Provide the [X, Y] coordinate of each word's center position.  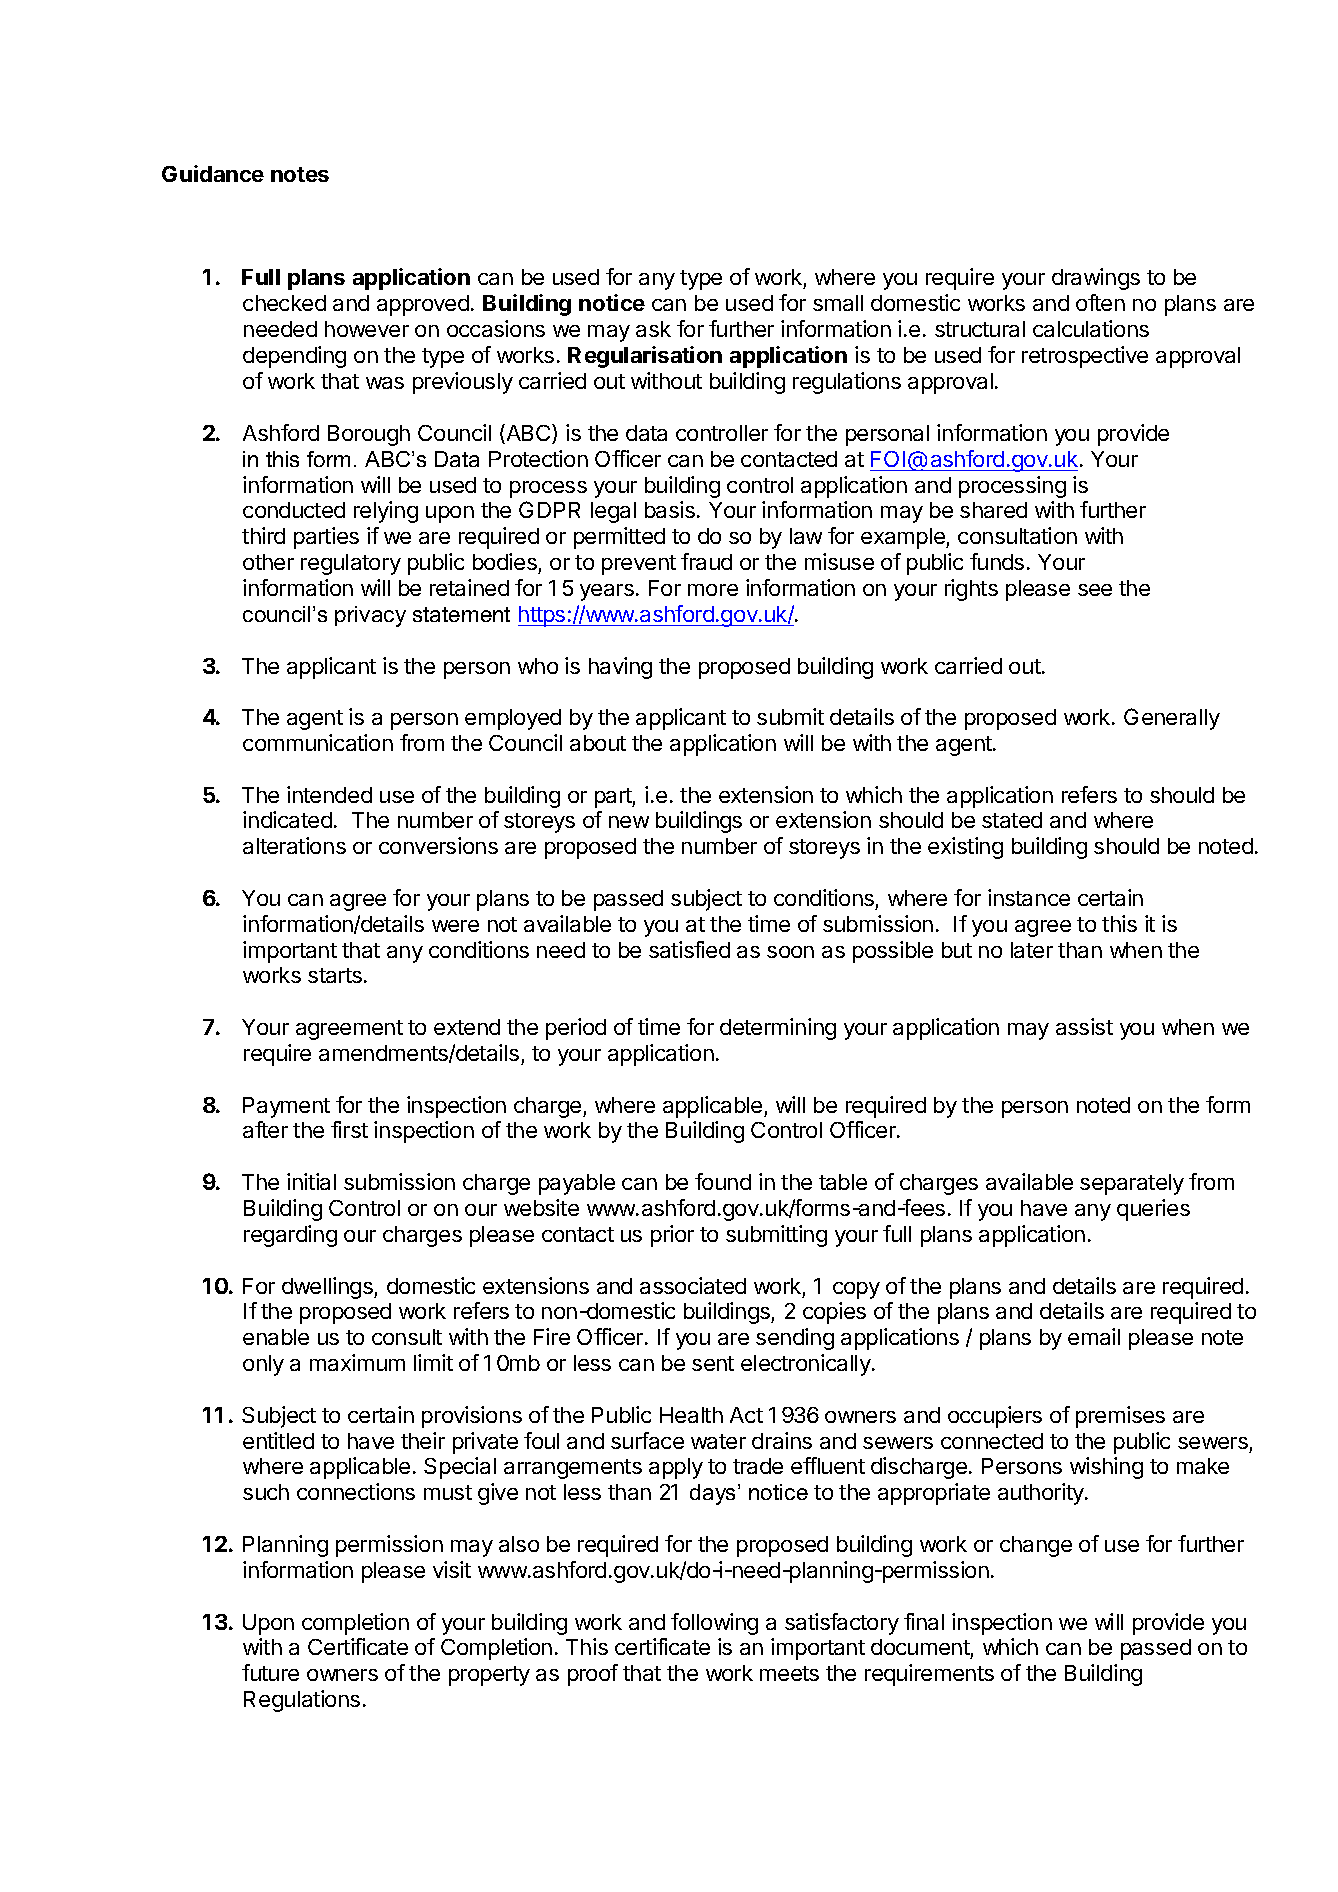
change [1036, 1546]
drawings [1096, 279]
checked [284, 303]
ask [653, 329]
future [270, 1672]
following [714, 1624]
